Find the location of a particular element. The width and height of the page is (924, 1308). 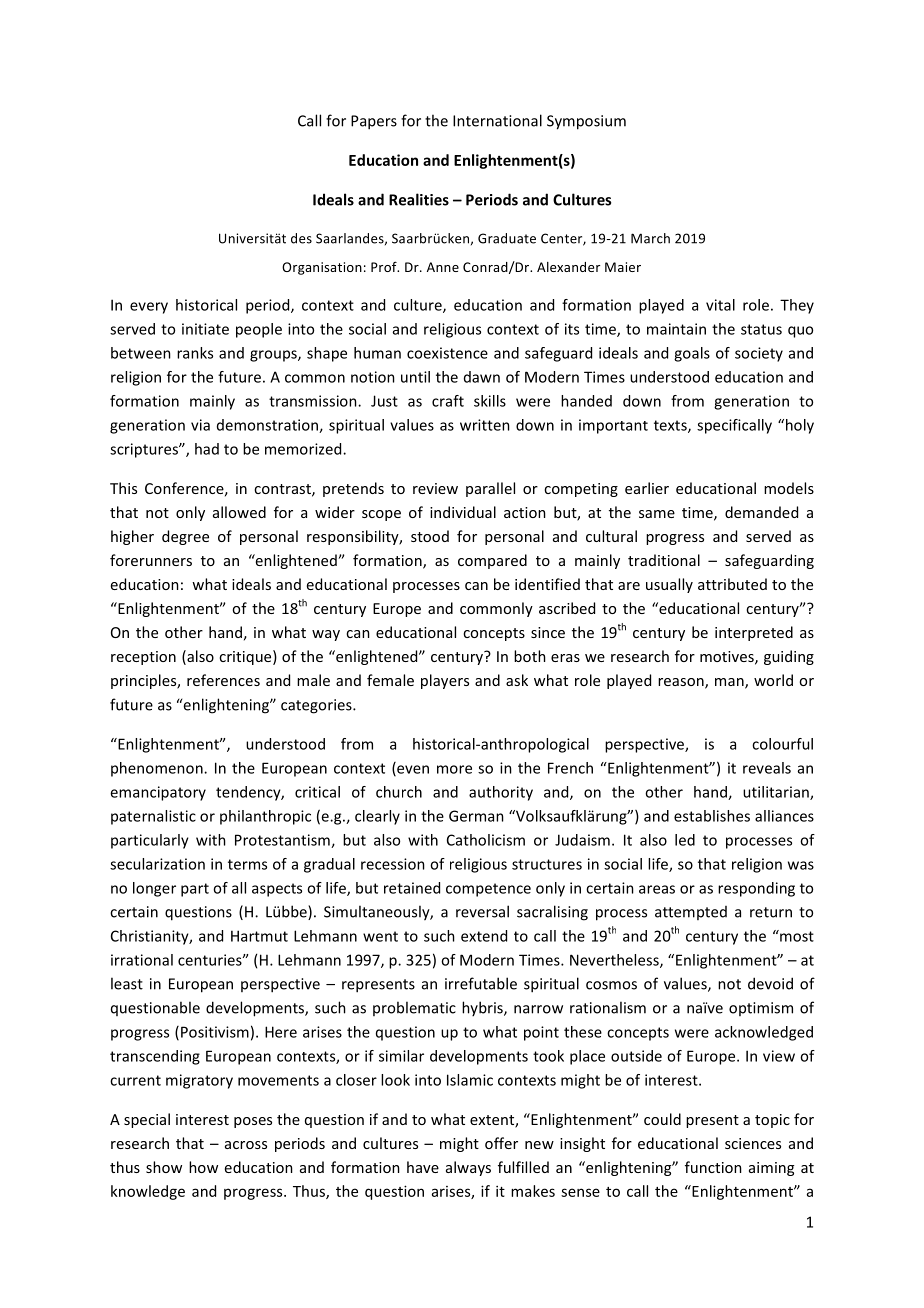

longer is located at coordinates (154, 889).
